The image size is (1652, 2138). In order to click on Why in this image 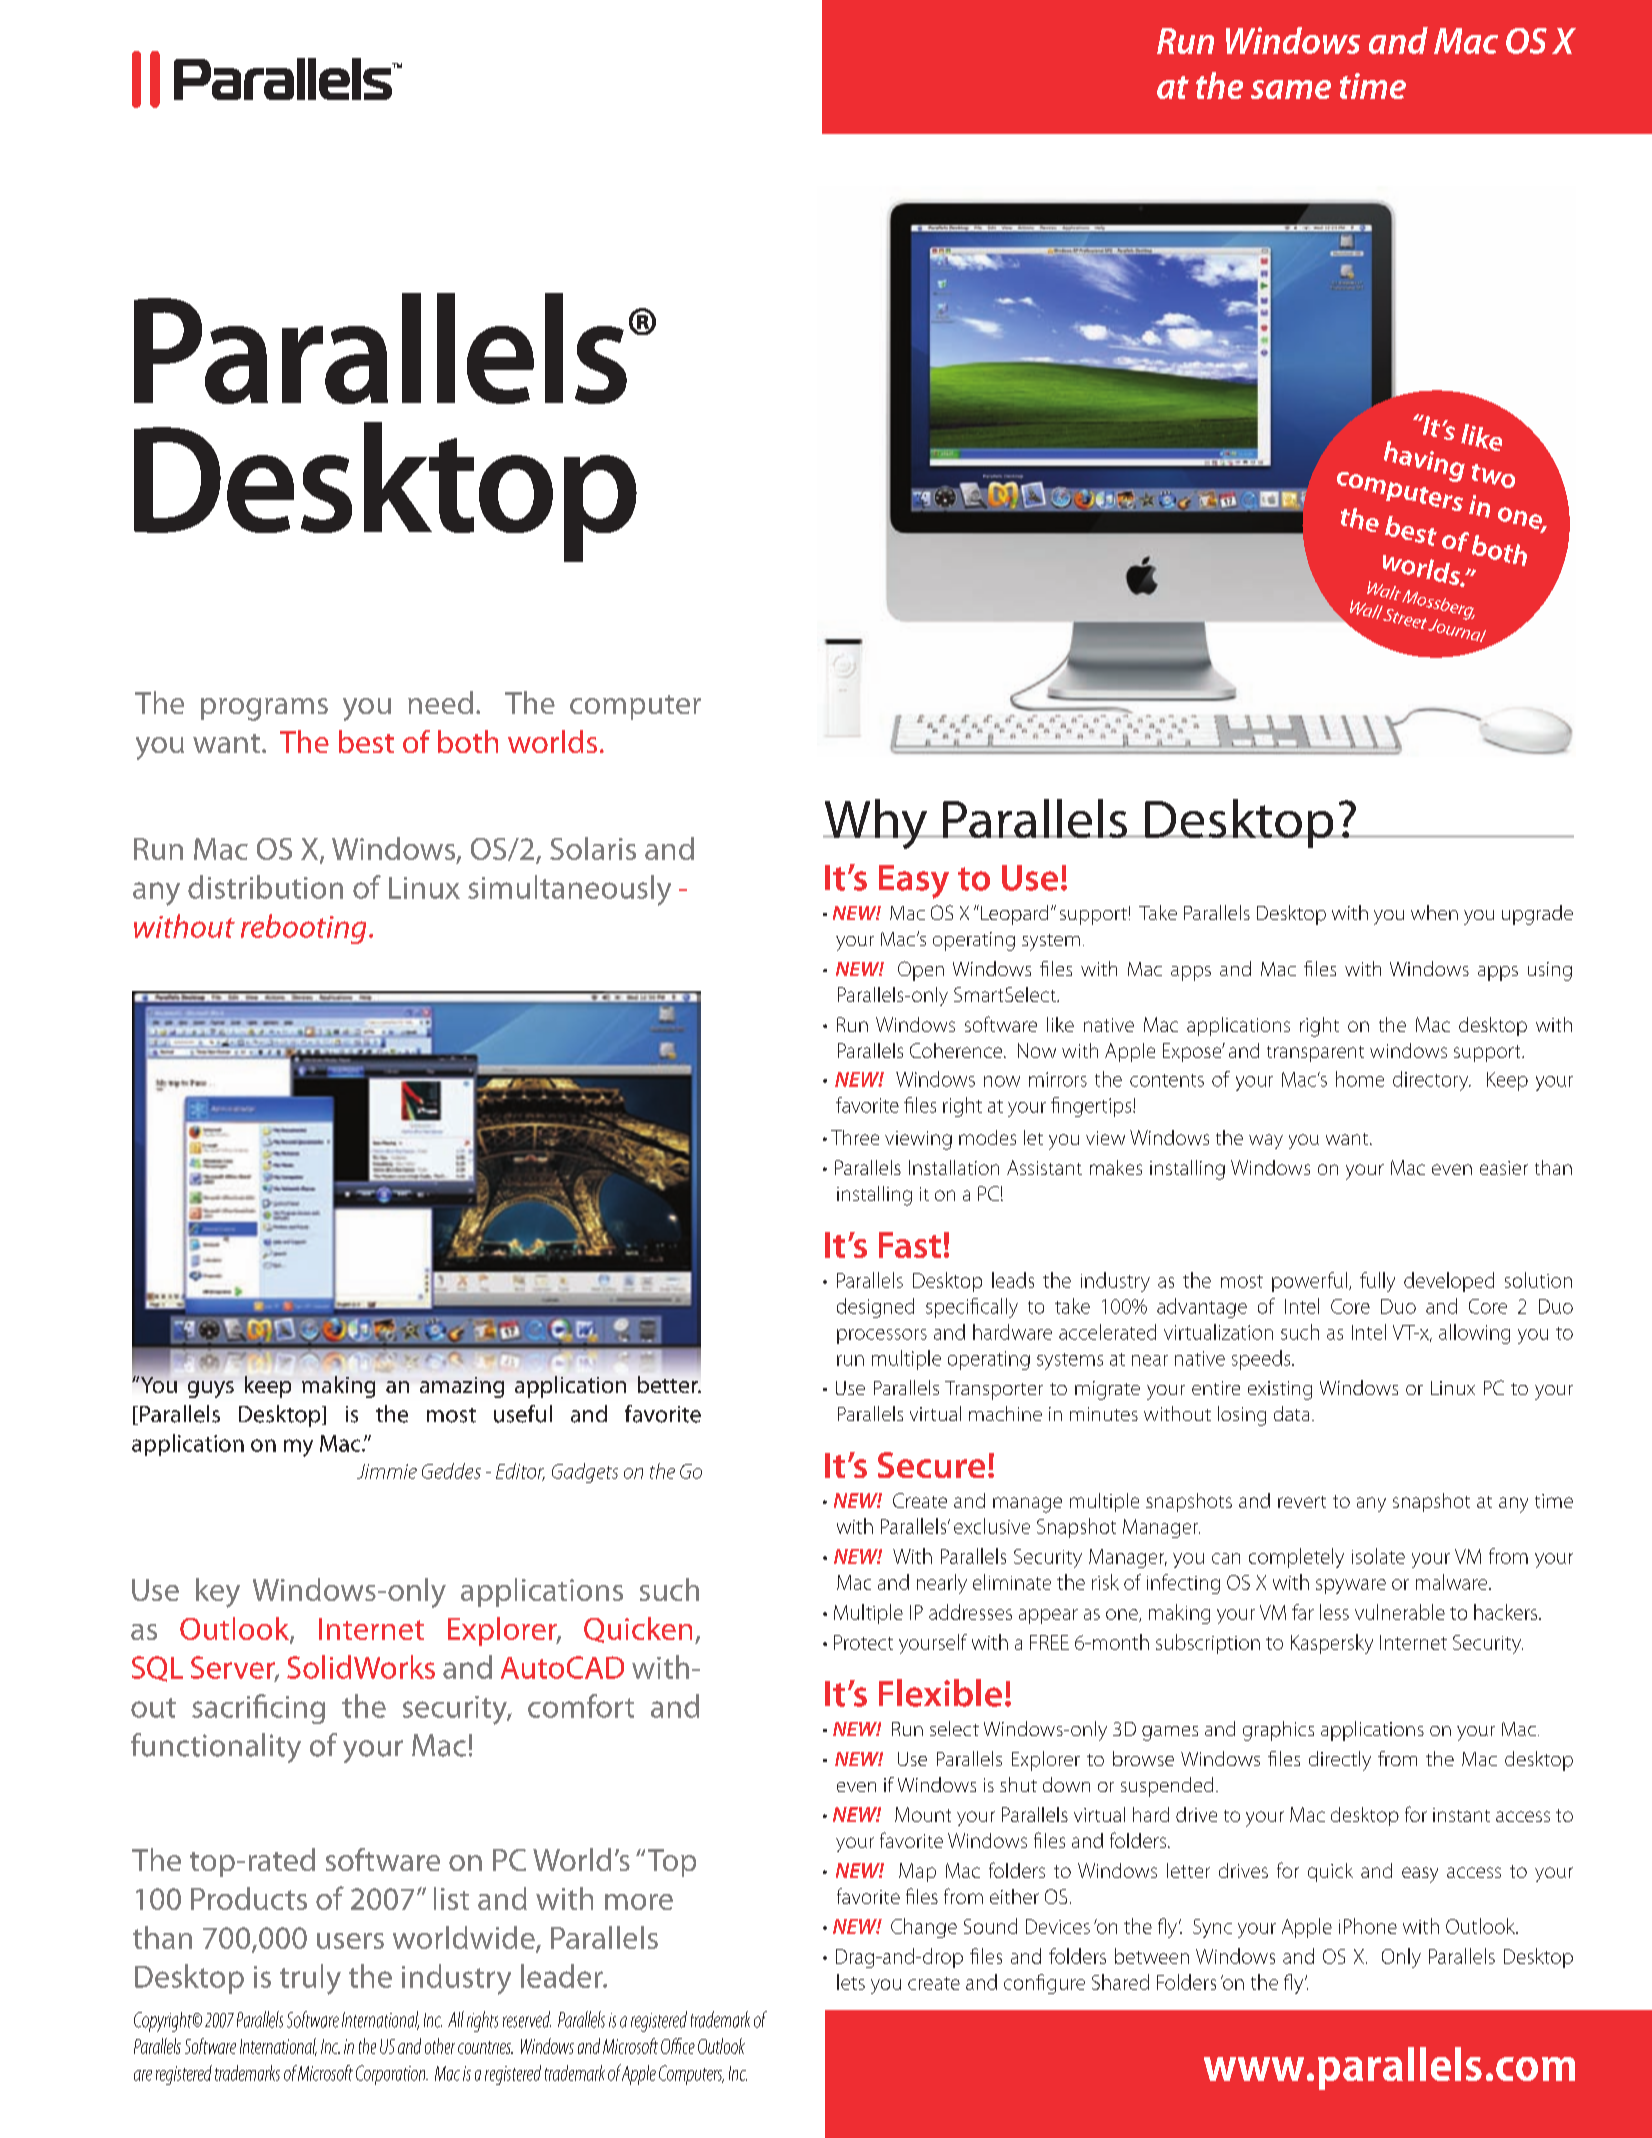, I will do `click(876, 824)`.
